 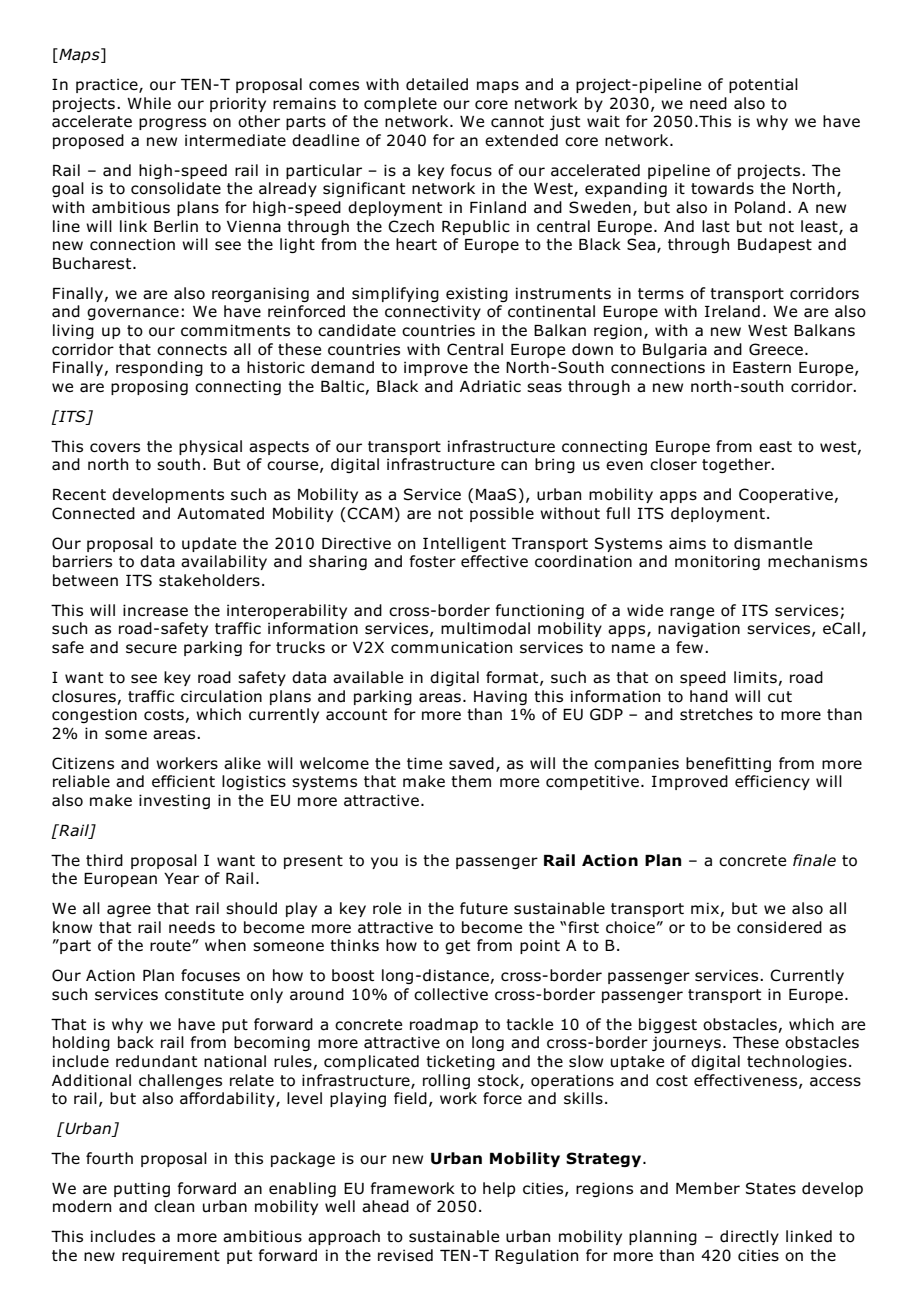 I want to click on Year, so click(x=181, y=879).
